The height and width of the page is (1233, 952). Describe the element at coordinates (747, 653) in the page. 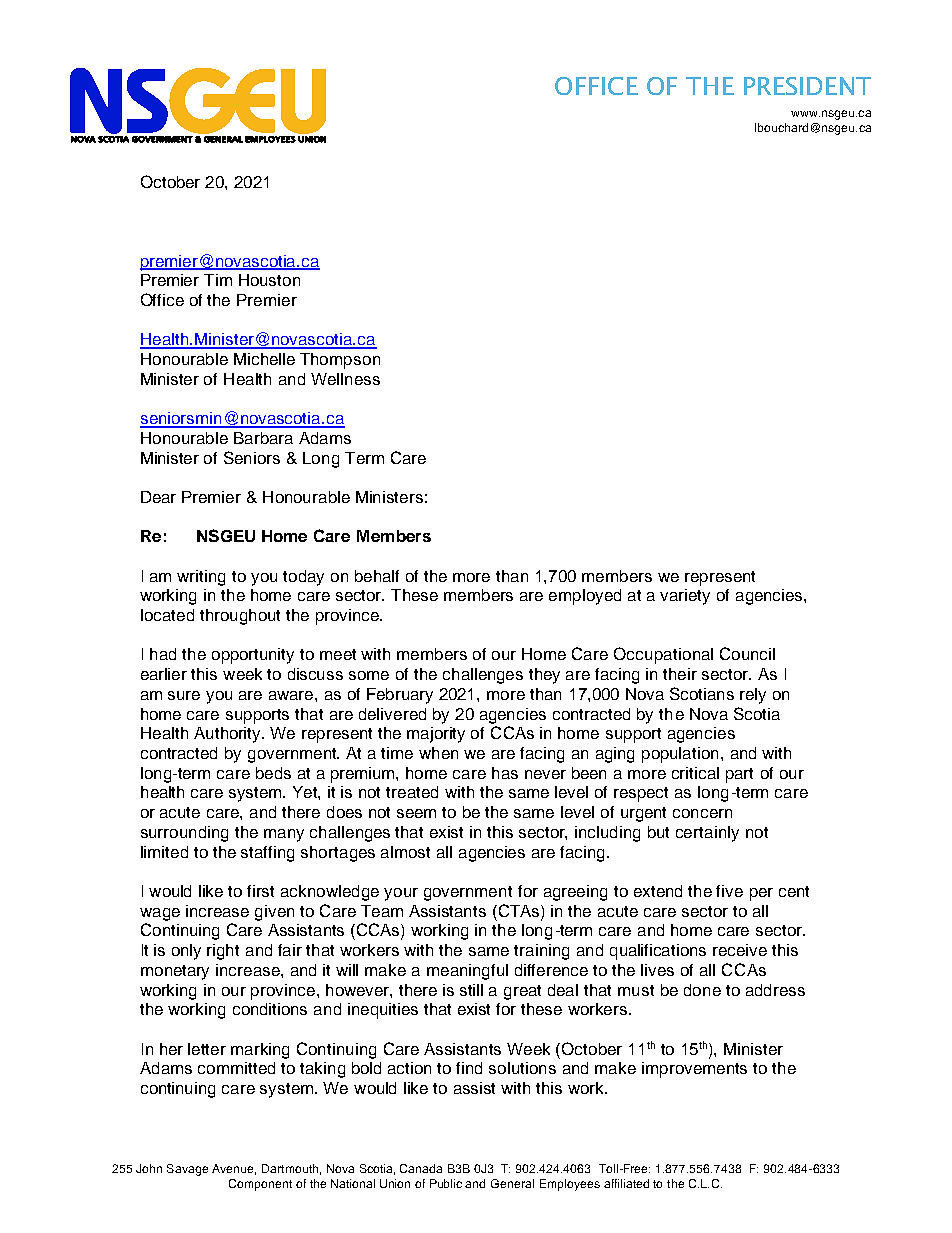

I see `Council` at that location.
